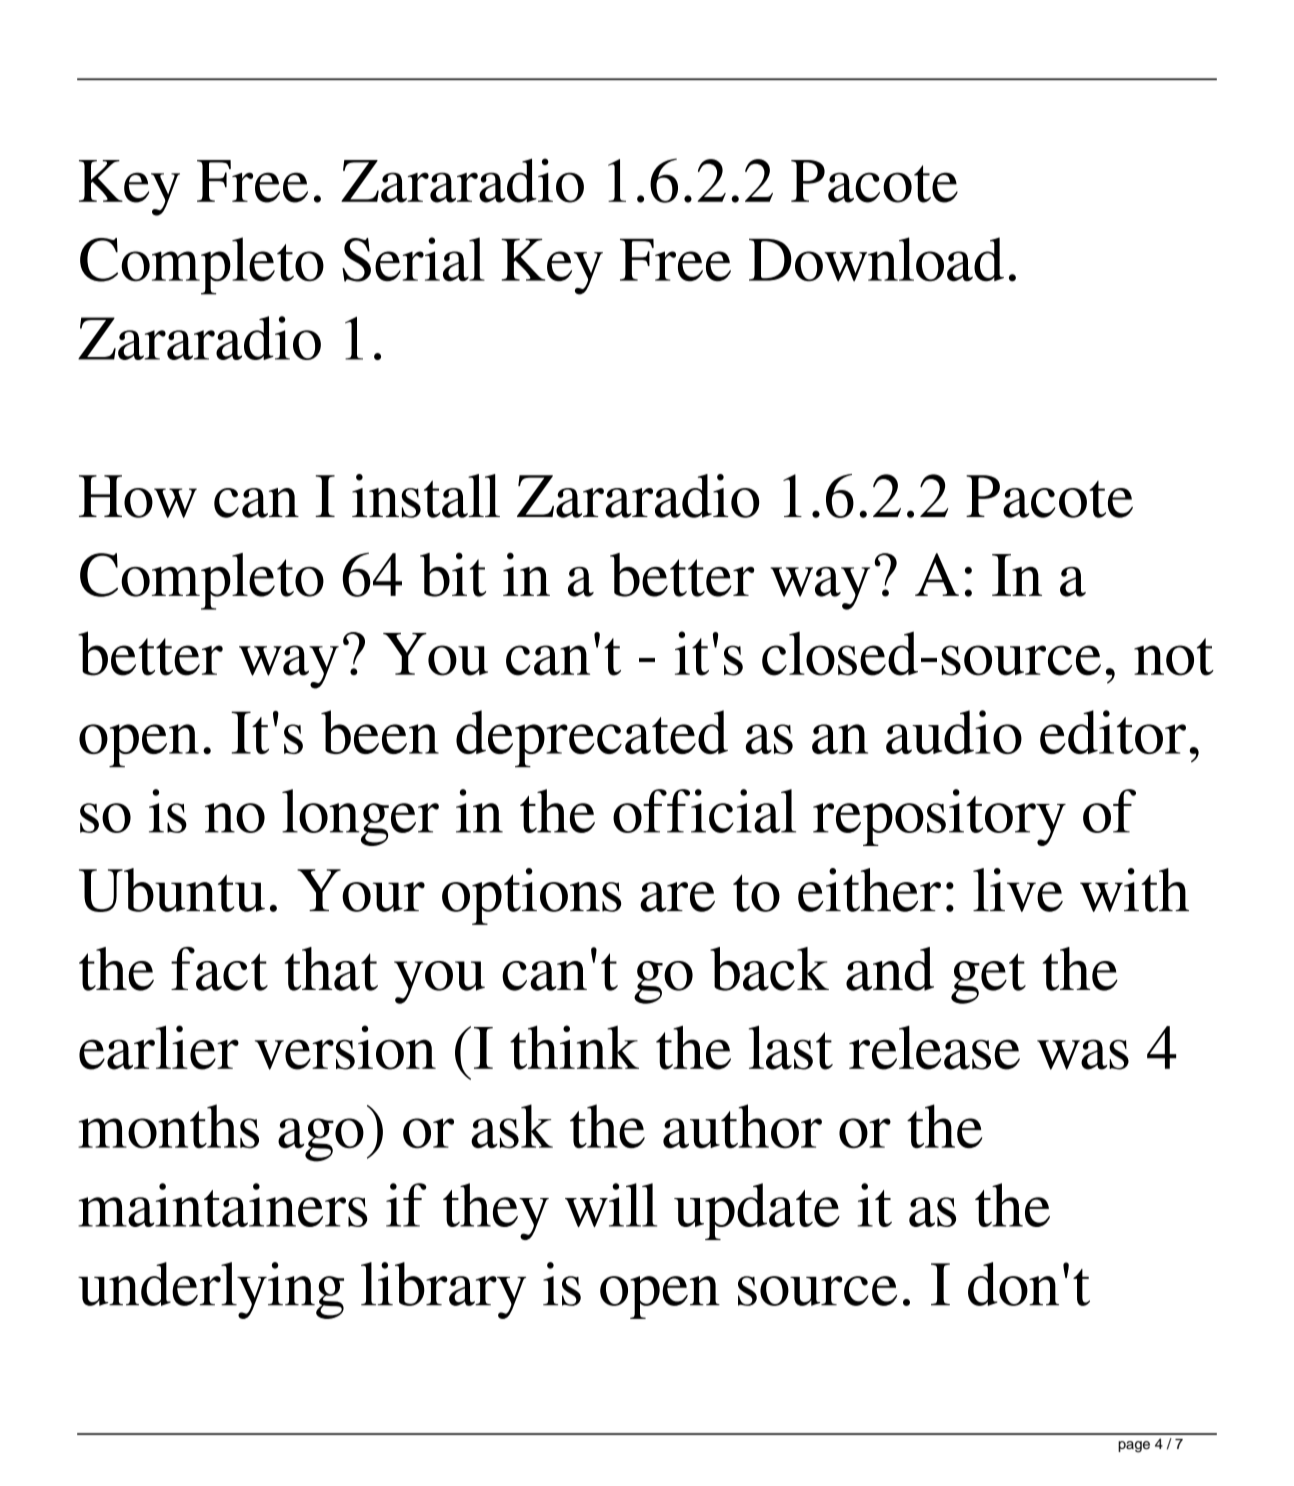  I want to click on been, so click(380, 732).
